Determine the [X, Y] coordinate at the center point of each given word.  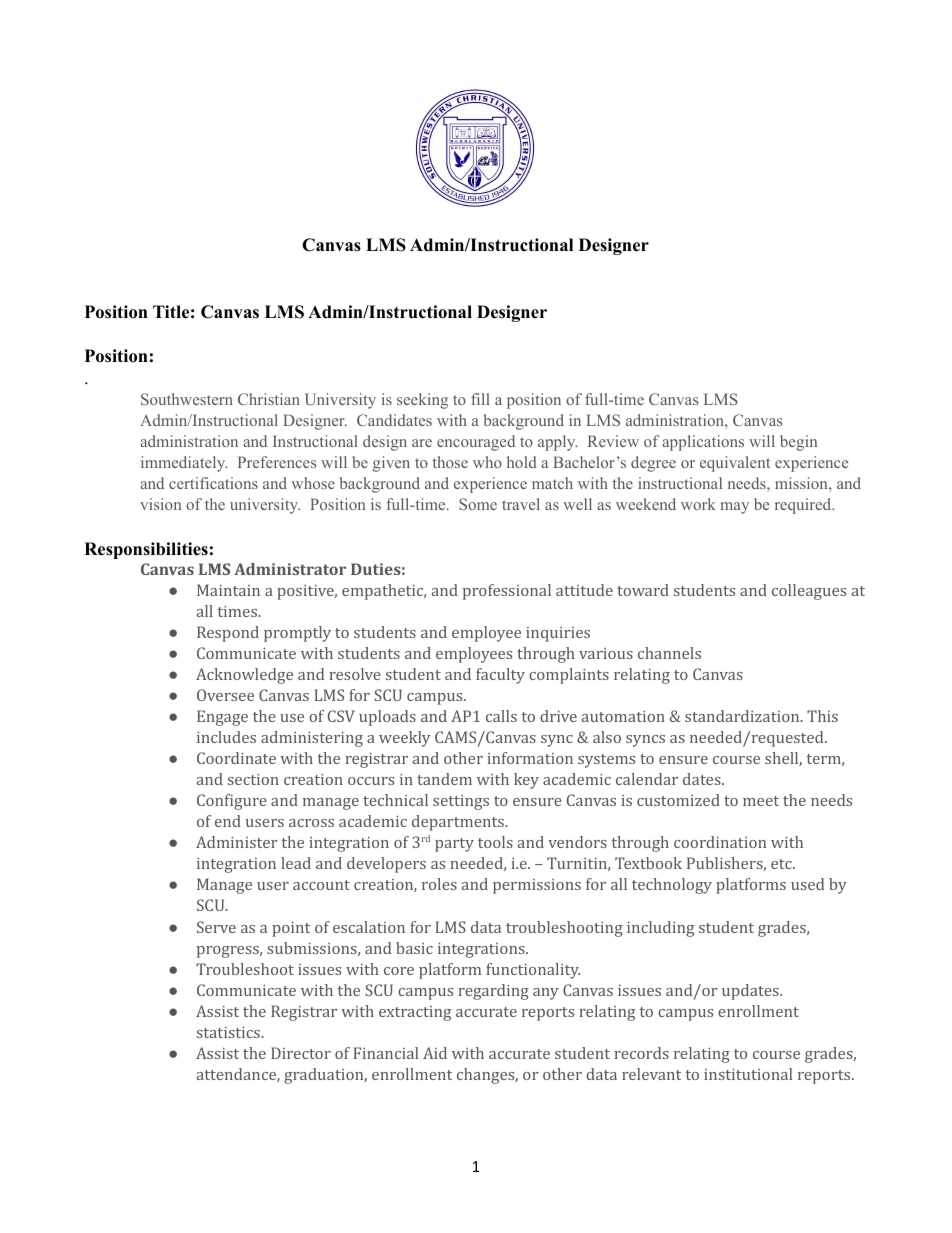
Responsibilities [146, 550]
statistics [229, 1032]
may [735, 508]
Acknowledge [244, 676]
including [660, 929]
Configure [232, 802]
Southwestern [187, 399]
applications [703, 443]
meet [761, 801]
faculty [500, 676]
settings [461, 802]
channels [669, 653]
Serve [216, 927]
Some [478, 504]
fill [480, 399]
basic [414, 948]
